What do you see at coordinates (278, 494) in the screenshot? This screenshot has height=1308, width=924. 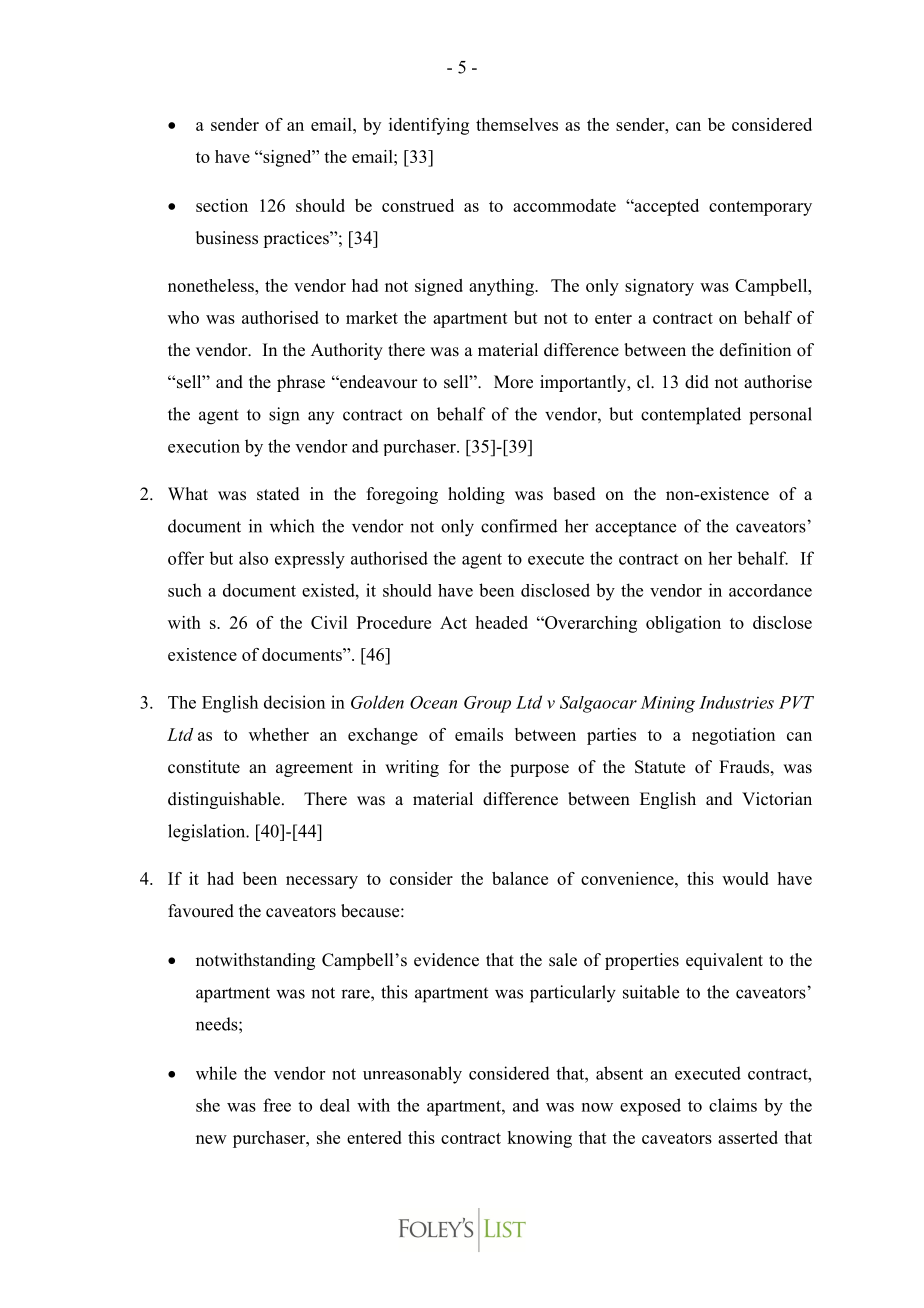 I see `stated` at bounding box center [278, 494].
